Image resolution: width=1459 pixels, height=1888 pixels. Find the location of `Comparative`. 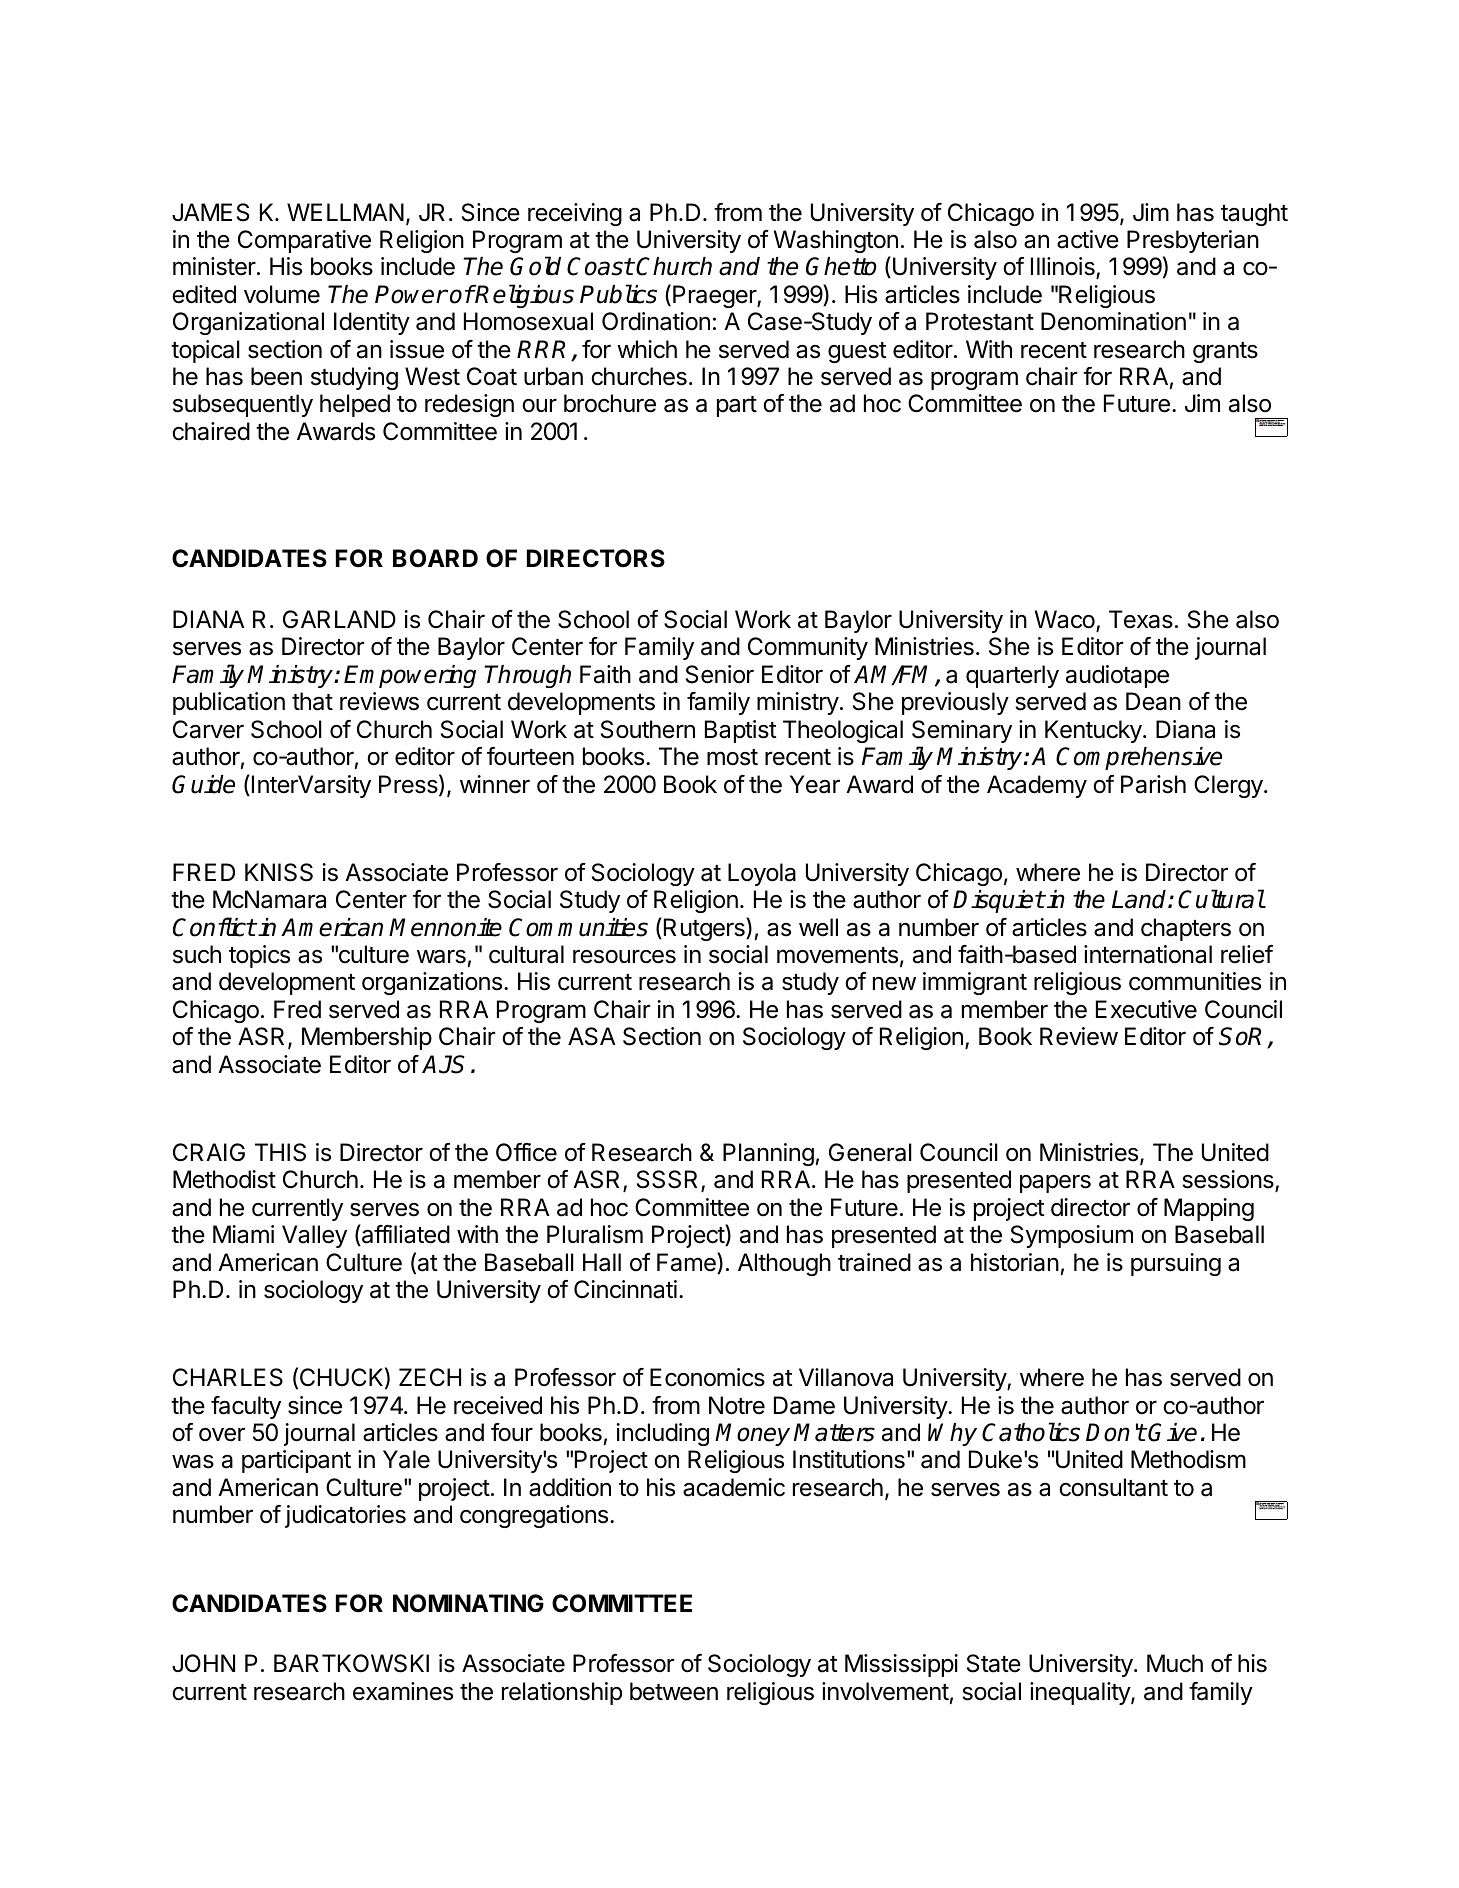

Comparative is located at coordinates (304, 241).
